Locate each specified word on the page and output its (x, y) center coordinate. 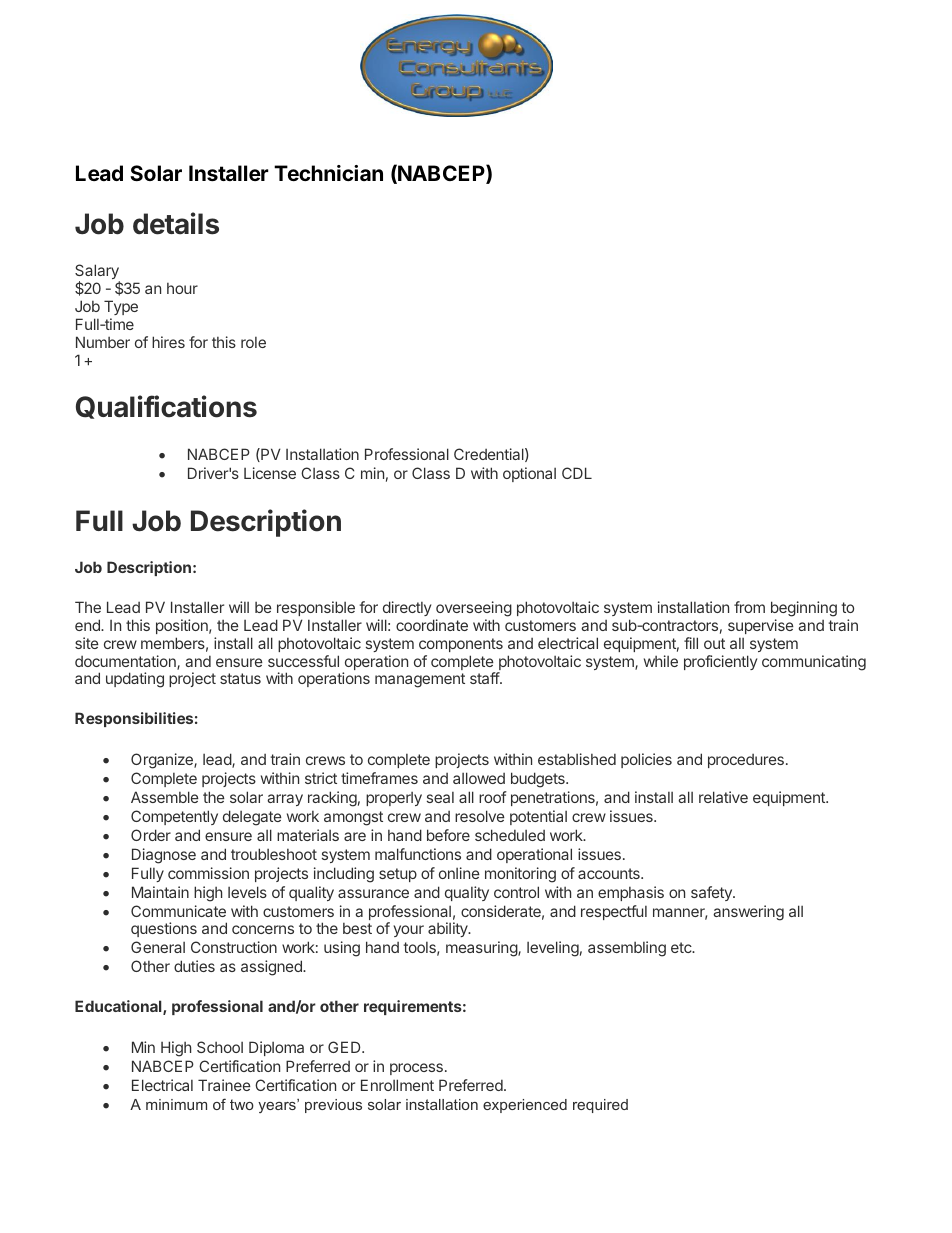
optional (529, 474)
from (749, 607)
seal (440, 797)
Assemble (165, 797)
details (176, 223)
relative (723, 797)
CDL (577, 473)
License (270, 473)
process (416, 1069)
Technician (328, 173)
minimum (176, 1104)
